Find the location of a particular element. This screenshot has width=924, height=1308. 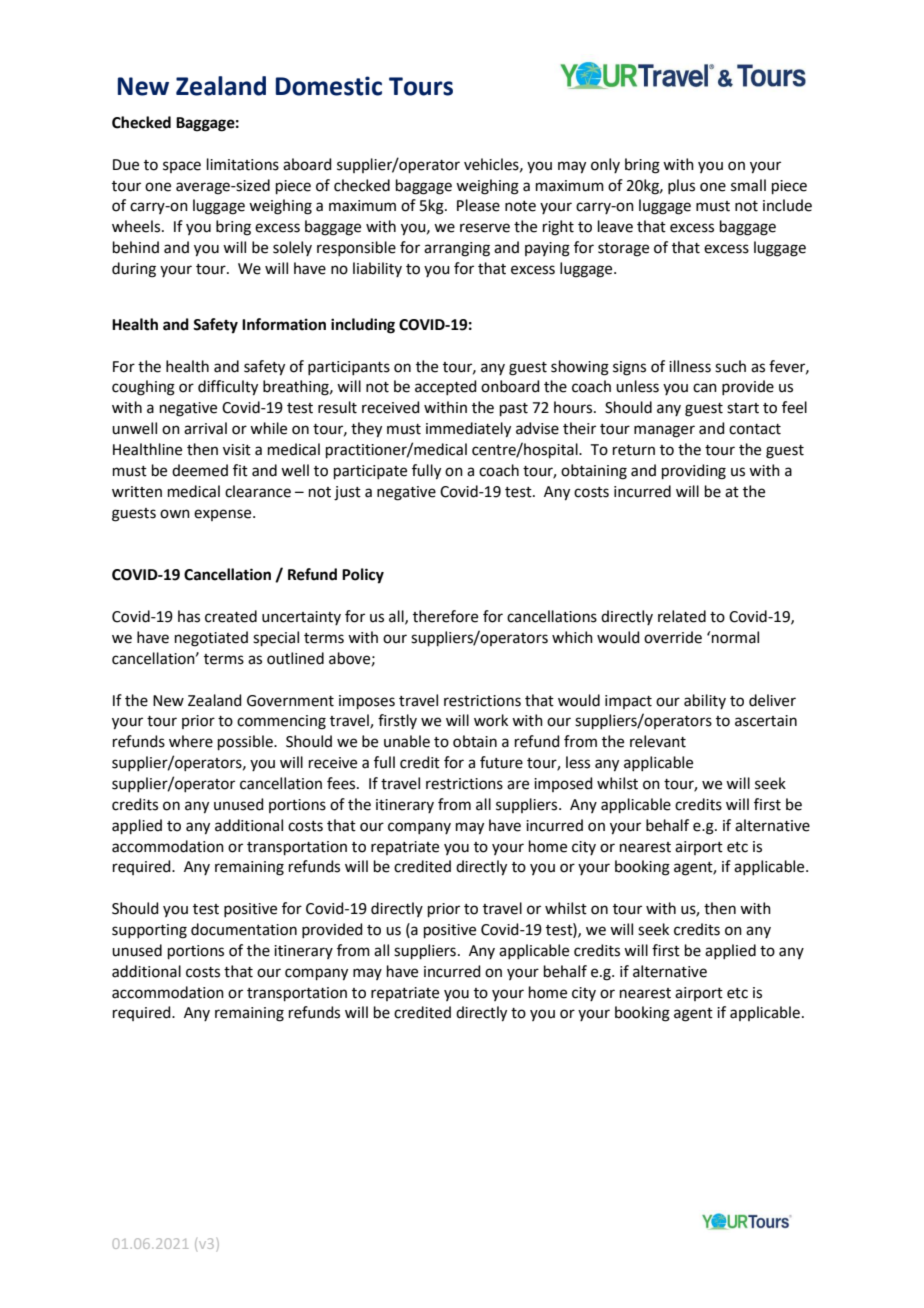

imposed is located at coordinates (563, 784).
